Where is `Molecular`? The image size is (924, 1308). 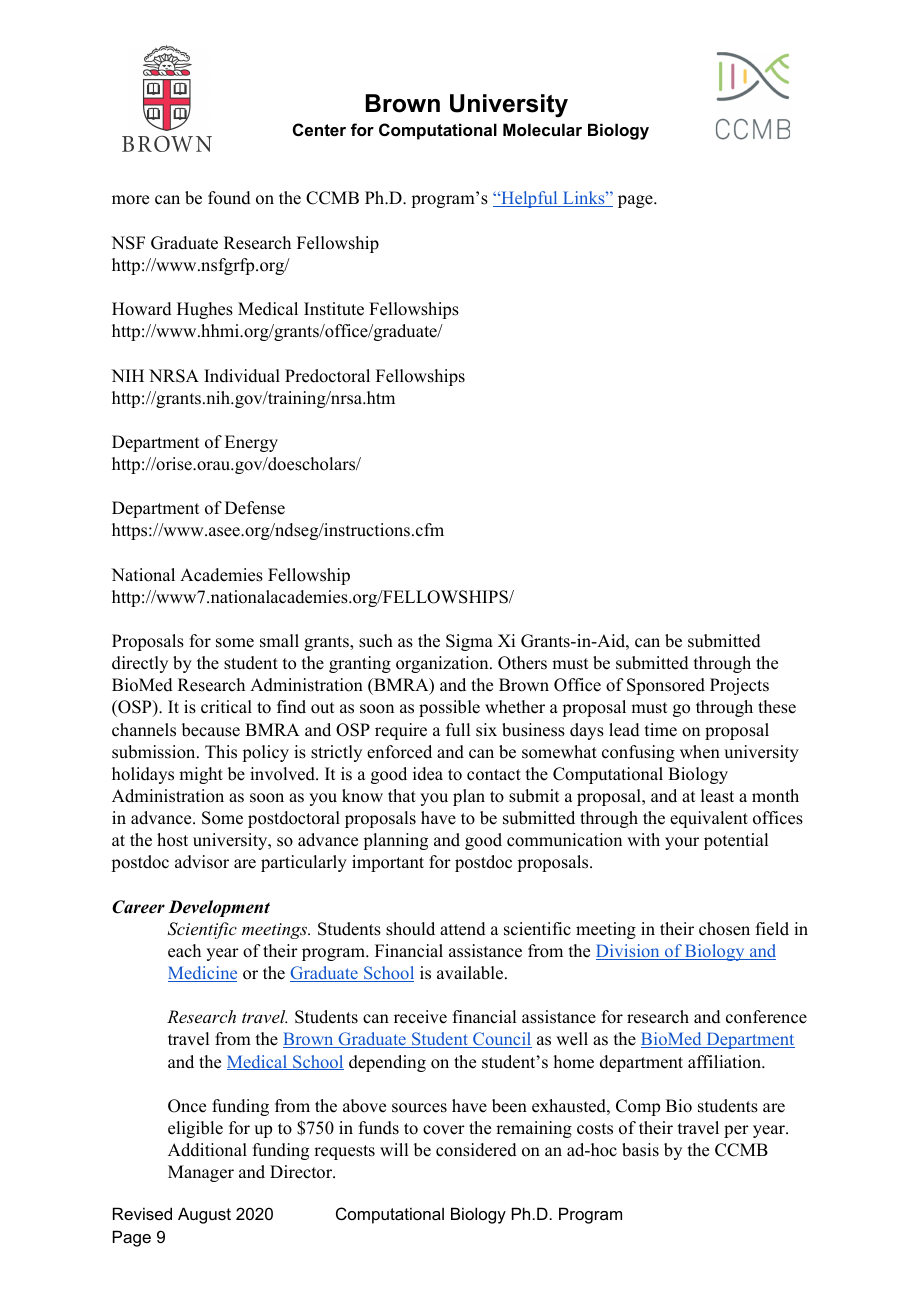 Molecular is located at coordinates (542, 129).
